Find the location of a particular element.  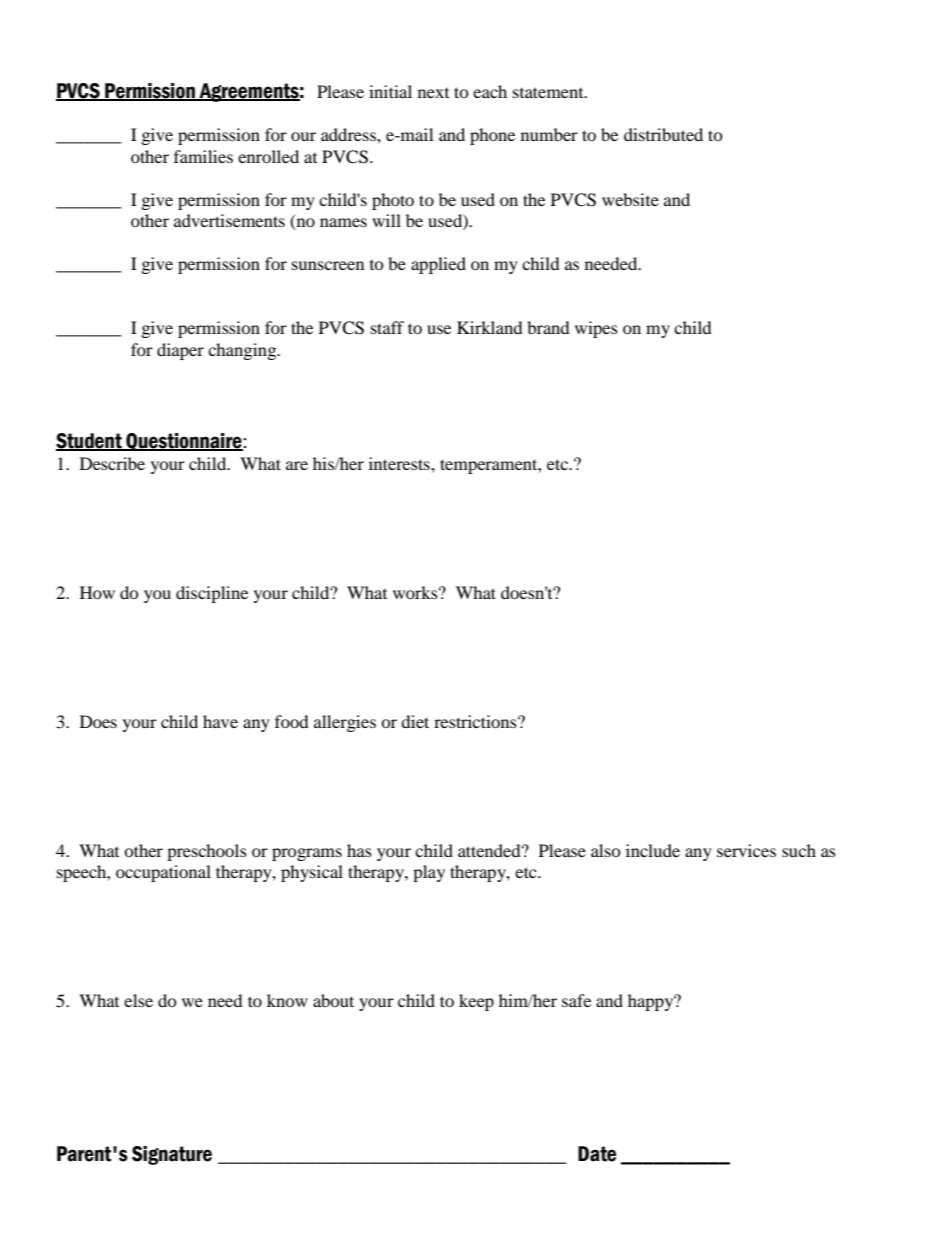

diaper is located at coordinates (180, 351).
